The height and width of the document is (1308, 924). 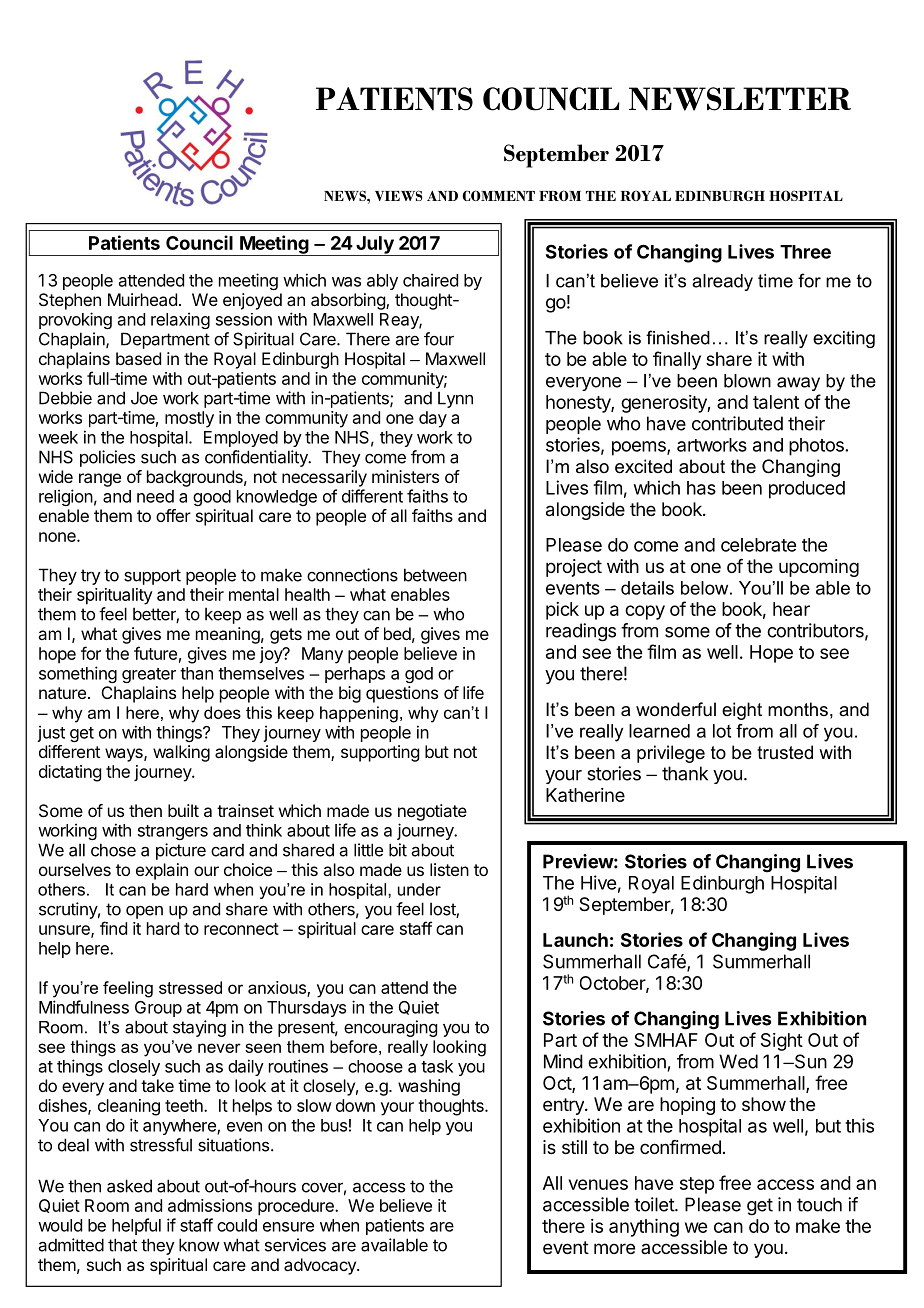 I want to click on Sight, so click(x=782, y=1042).
